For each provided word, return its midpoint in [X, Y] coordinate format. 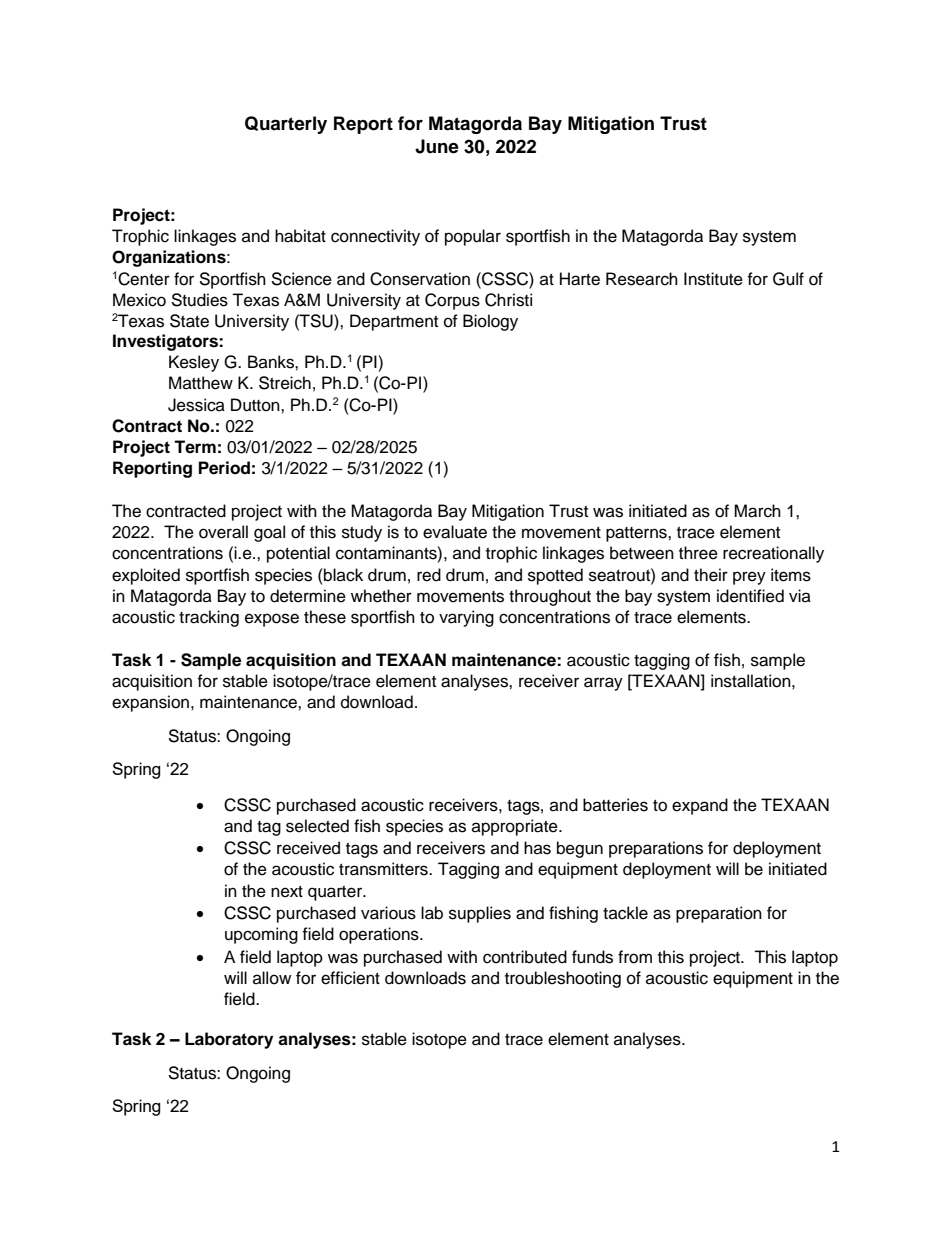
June [437, 146]
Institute [713, 279]
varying [466, 618]
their [711, 575]
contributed [525, 957]
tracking [209, 618]
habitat [300, 236]
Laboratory [229, 1040]
